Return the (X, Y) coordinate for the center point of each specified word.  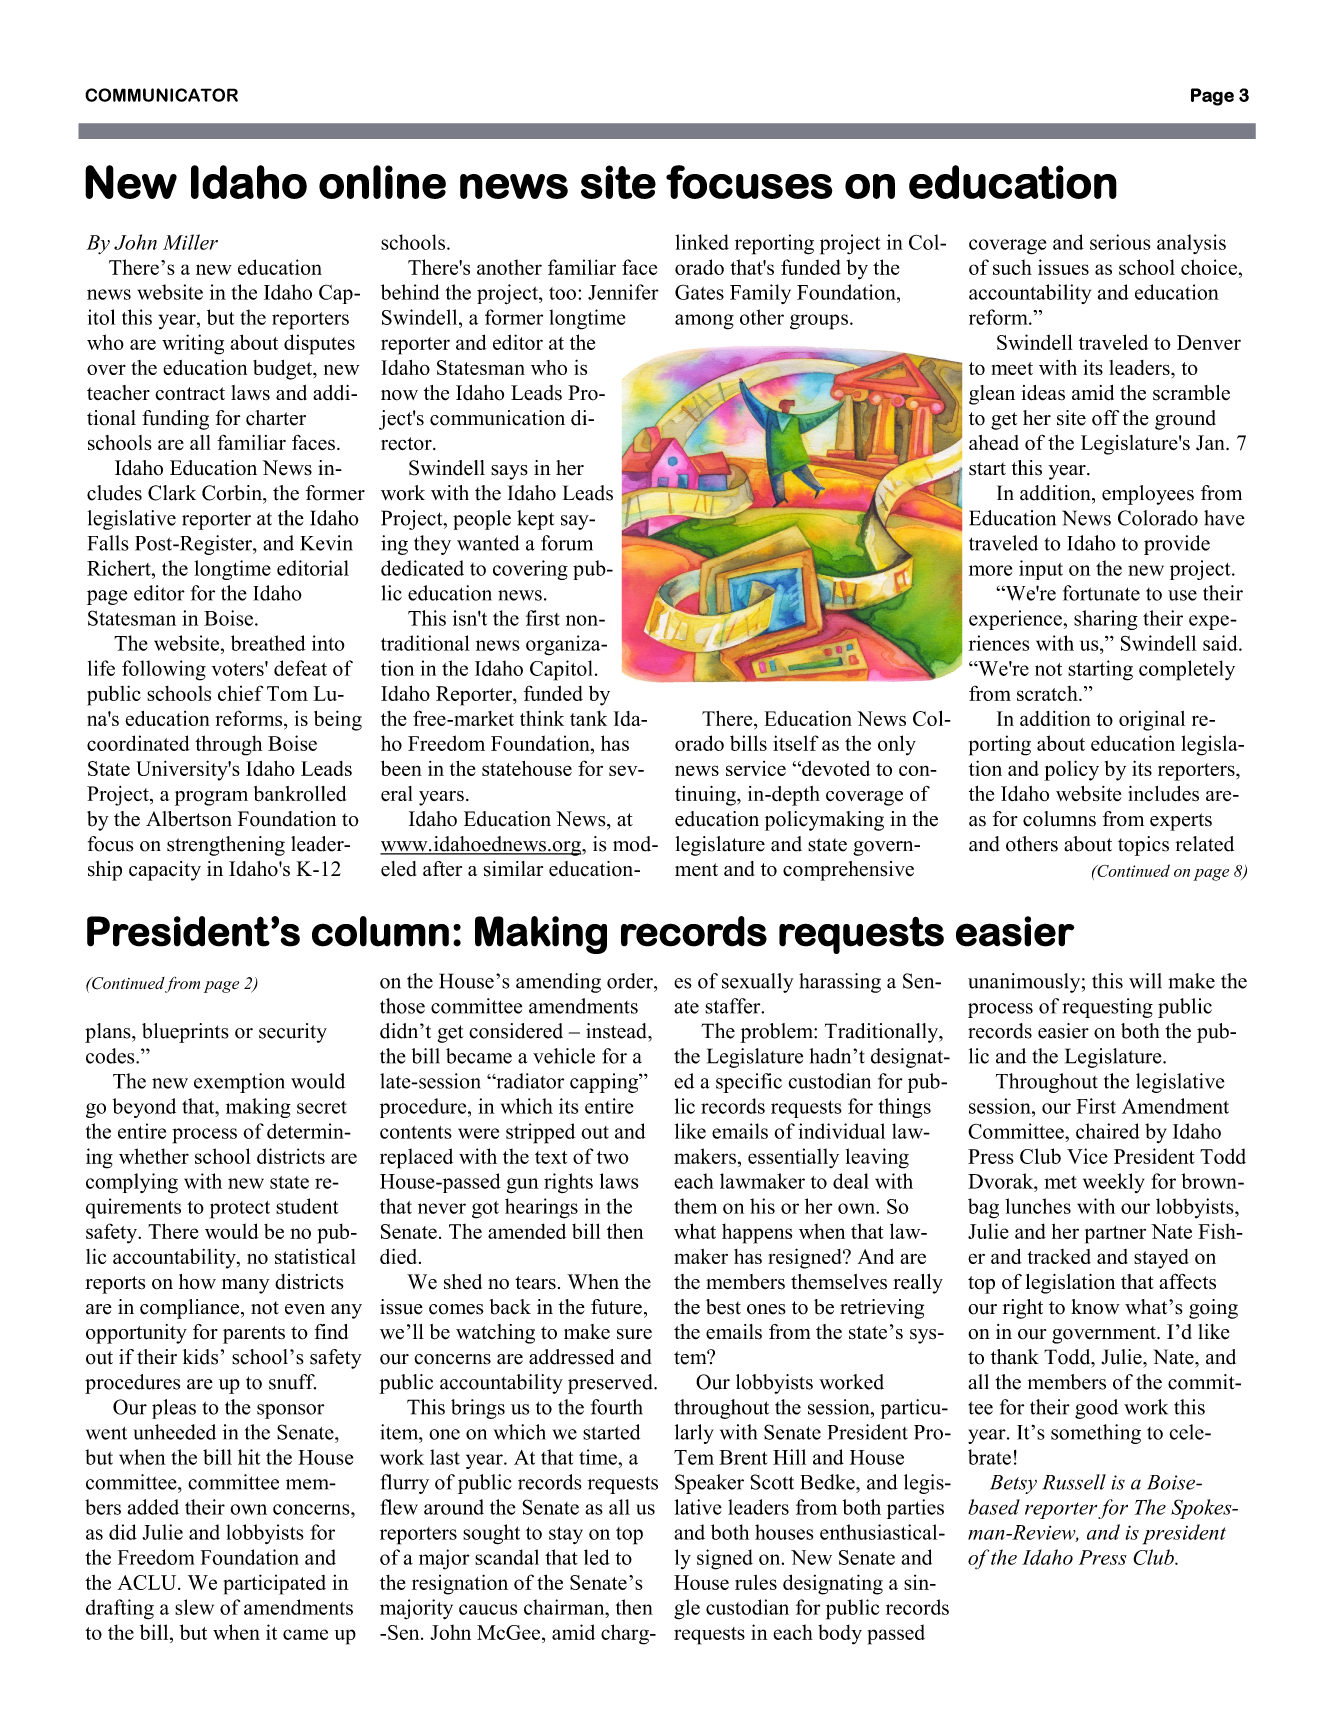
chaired (1108, 1131)
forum (567, 543)
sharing (1106, 620)
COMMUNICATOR (161, 95)
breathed (268, 643)
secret (322, 1107)
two (613, 1157)
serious (1120, 242)
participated (275, 1584)
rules (756, 1582)
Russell (1074, 1482)
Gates (699, 292)
